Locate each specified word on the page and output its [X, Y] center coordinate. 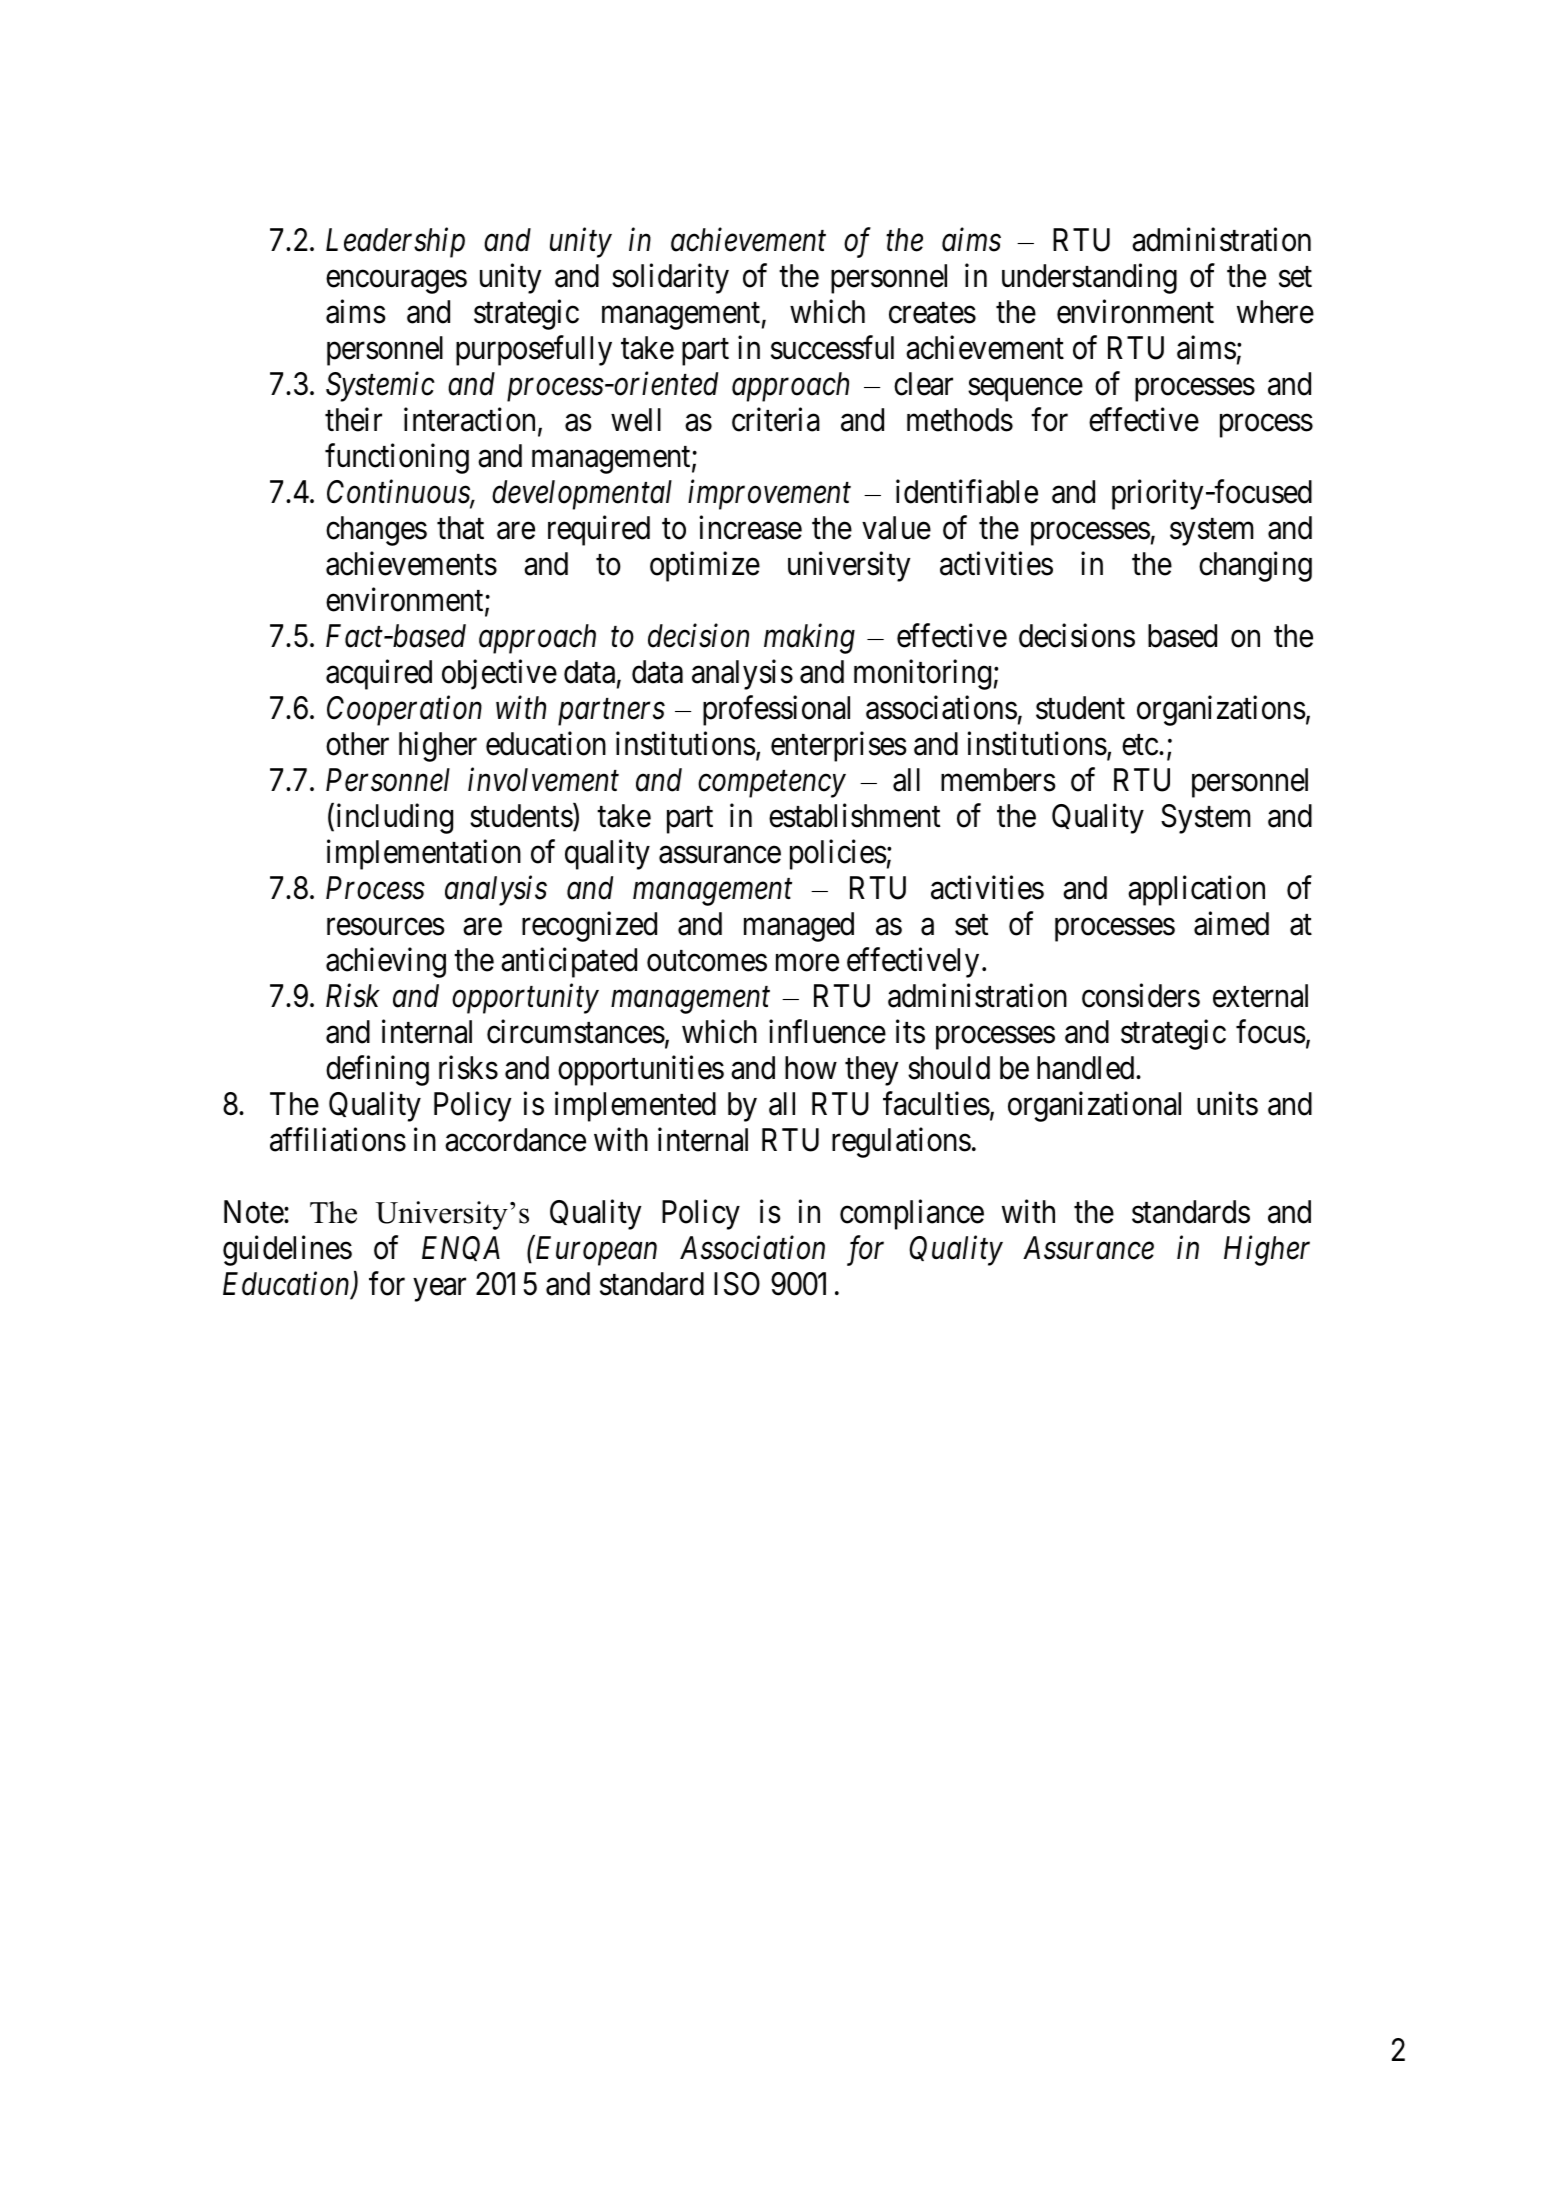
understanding [1089, 278]
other [357, 744]
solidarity [670, 278]
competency [772, 785]
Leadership [395, 242]
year [439, 1290]
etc [1140, 745]
